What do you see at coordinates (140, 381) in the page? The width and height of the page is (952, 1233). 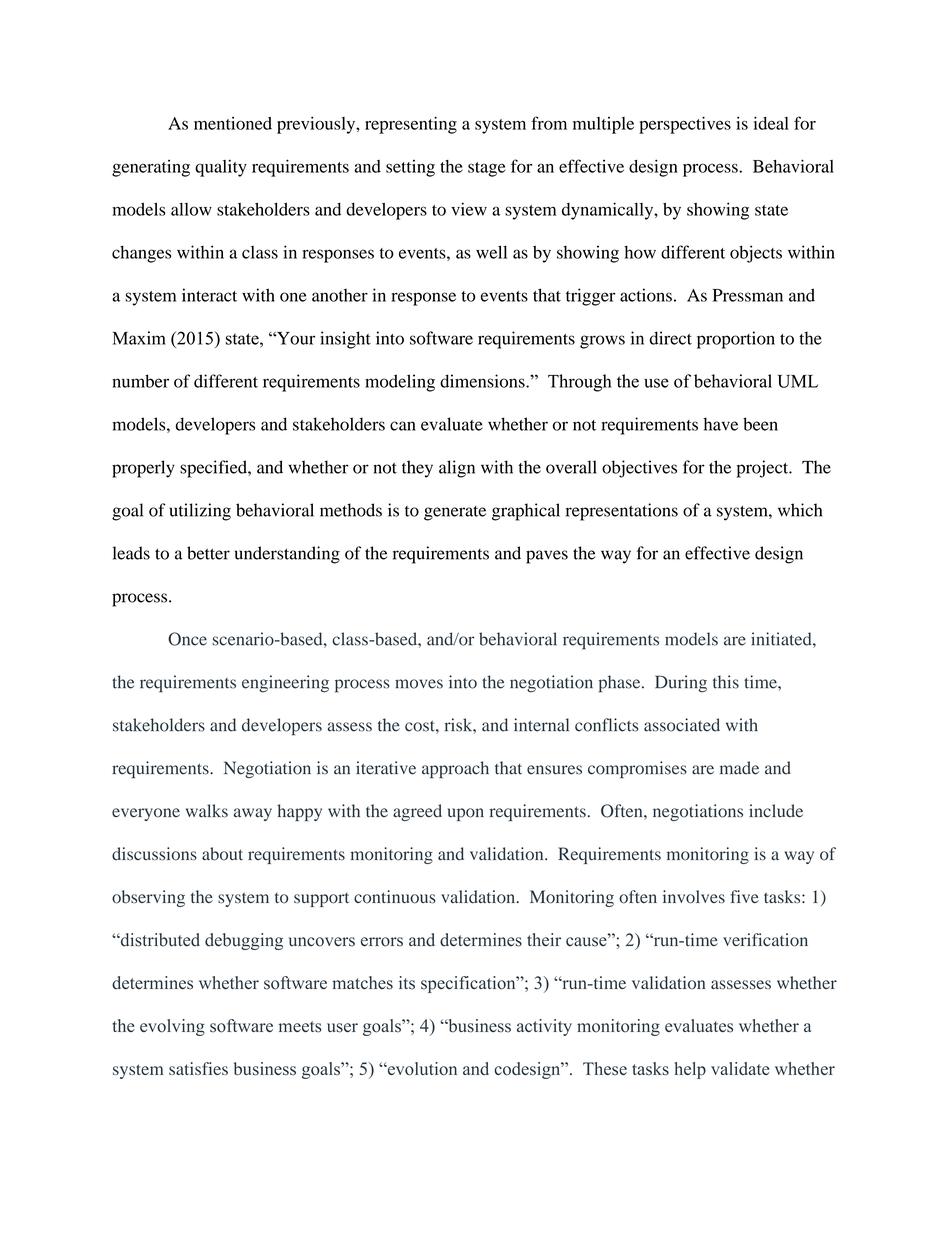 I see `number` at bounding box center [140, 381].
